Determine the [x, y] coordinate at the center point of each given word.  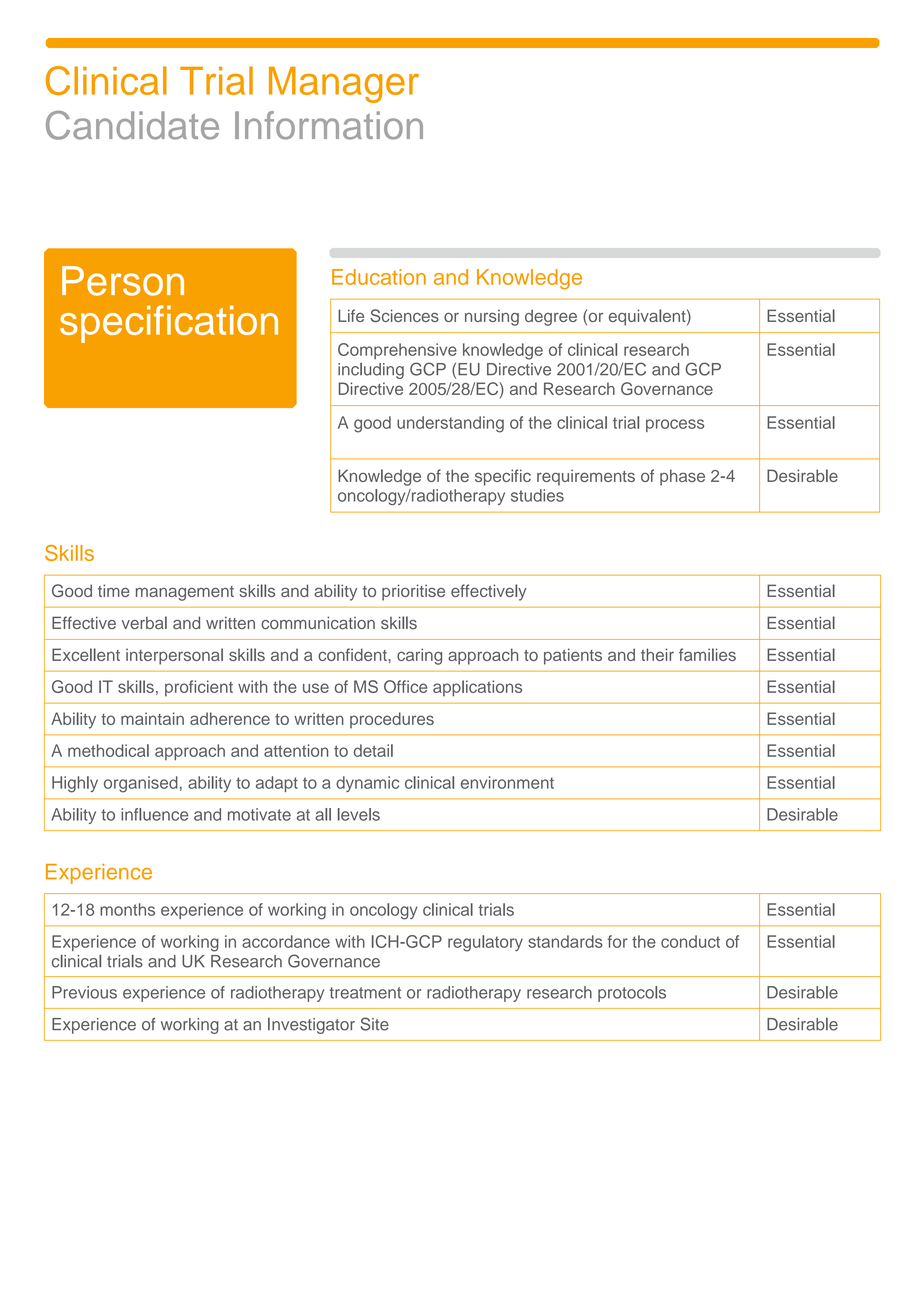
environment [507, 782]
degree [551, 317]
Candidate [132, 125]
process [675, 425]
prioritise [413, 592]
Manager [344, 85]
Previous [84, 992]
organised [141, 784]
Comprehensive [397, 351]
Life [351, 315]
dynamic [367, 784]
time [113, 590]
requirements [586, 477]
